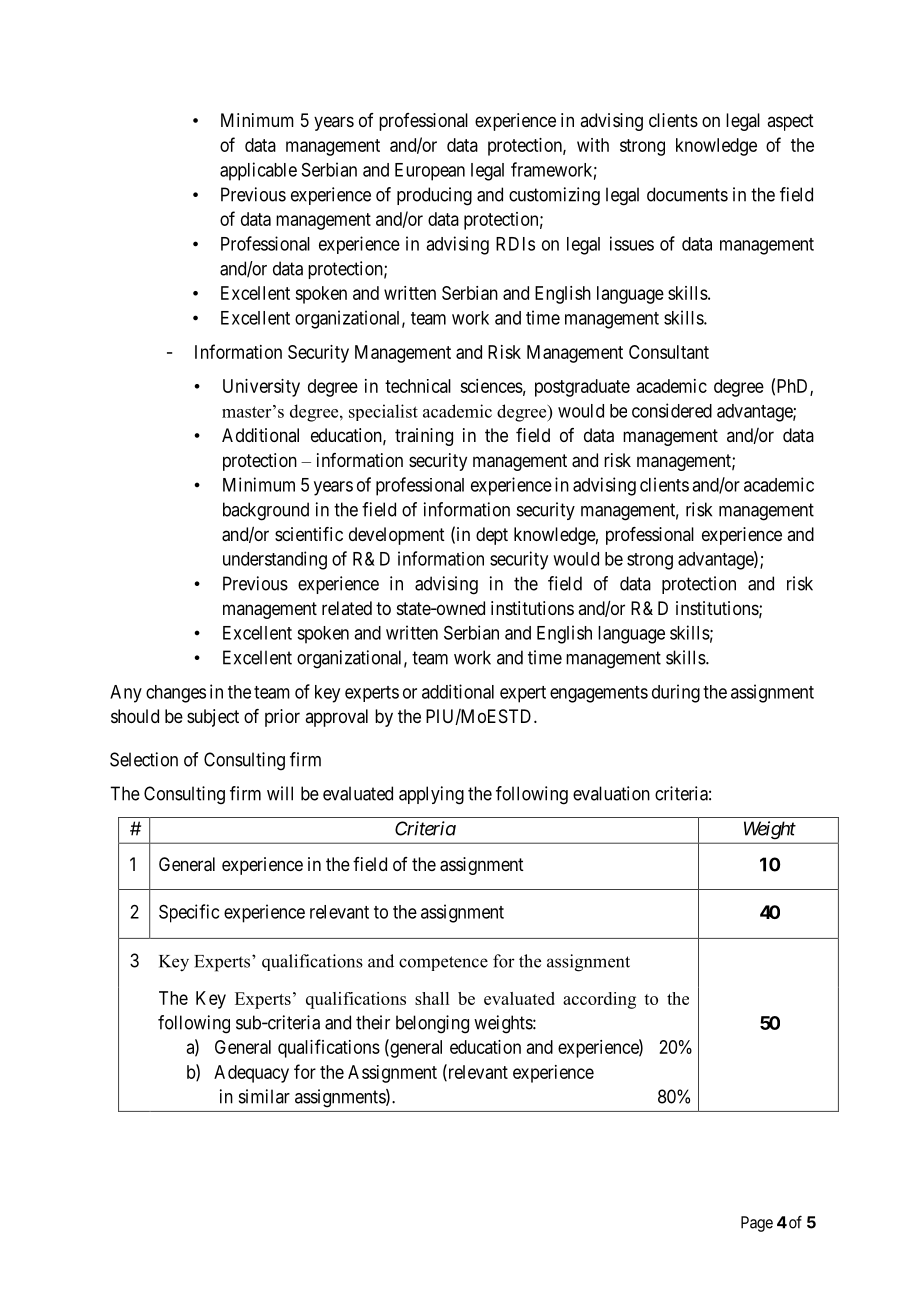  What do you see at coordinates (430, 172) in the document?
I see `European` at bounding box center [430, 172].
